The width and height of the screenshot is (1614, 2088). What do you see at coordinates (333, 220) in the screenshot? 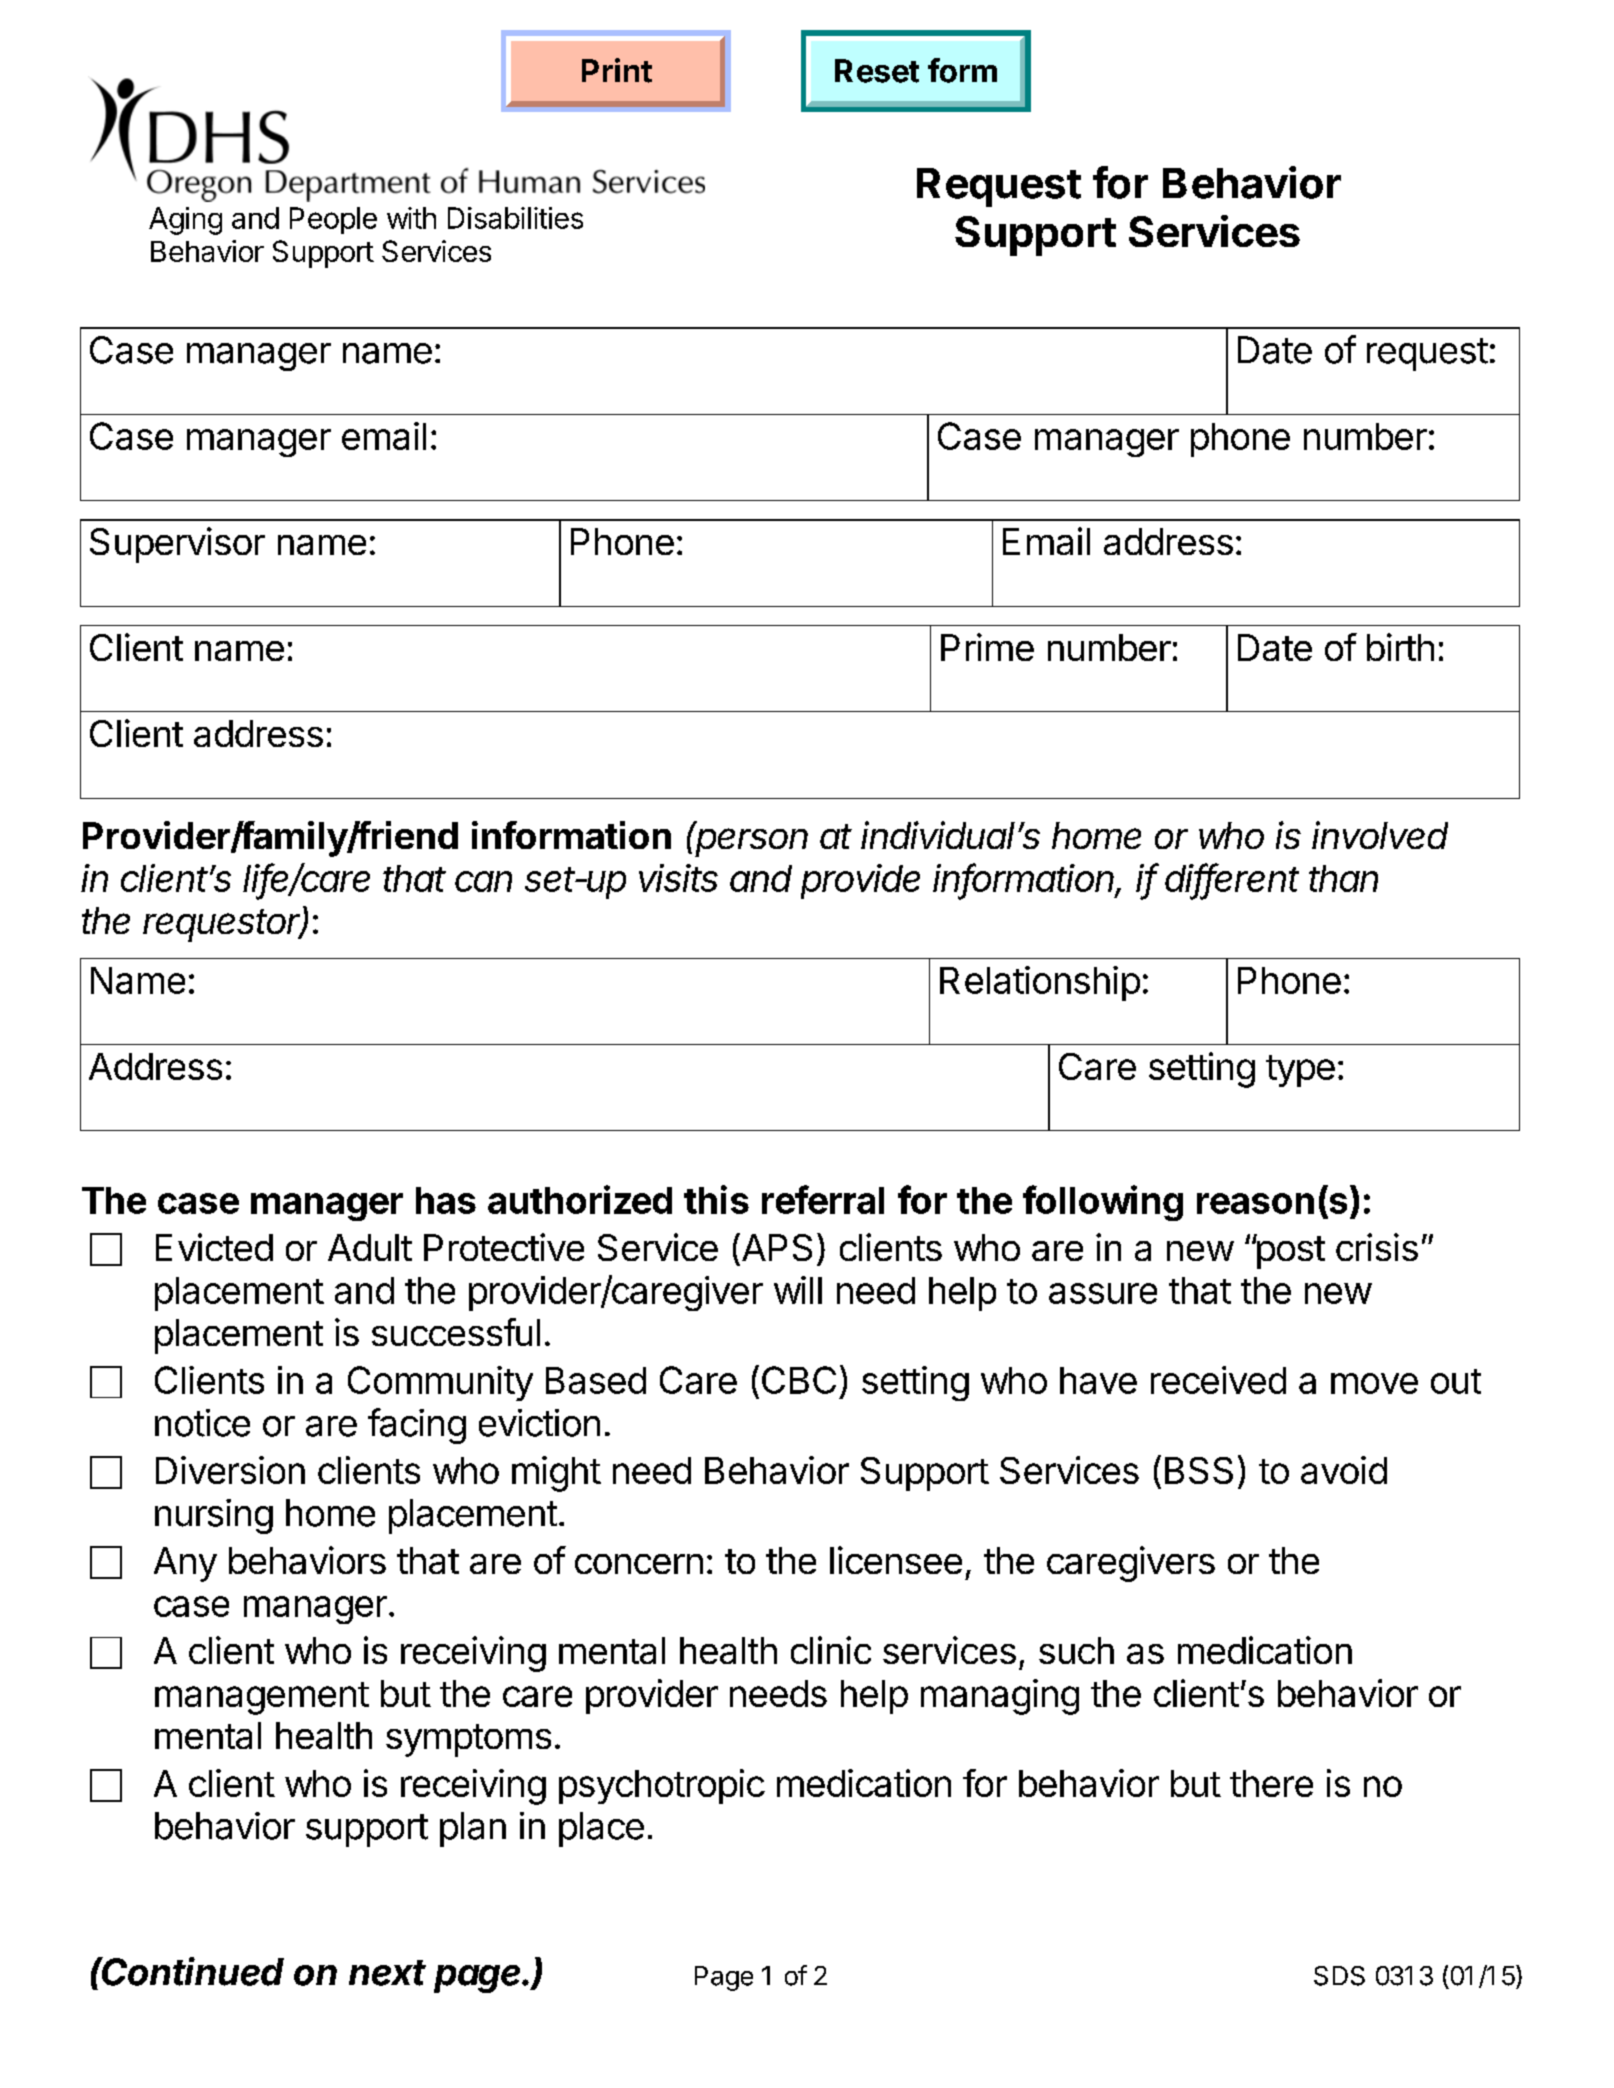
I see `People` at bounding box center [333, 220].
